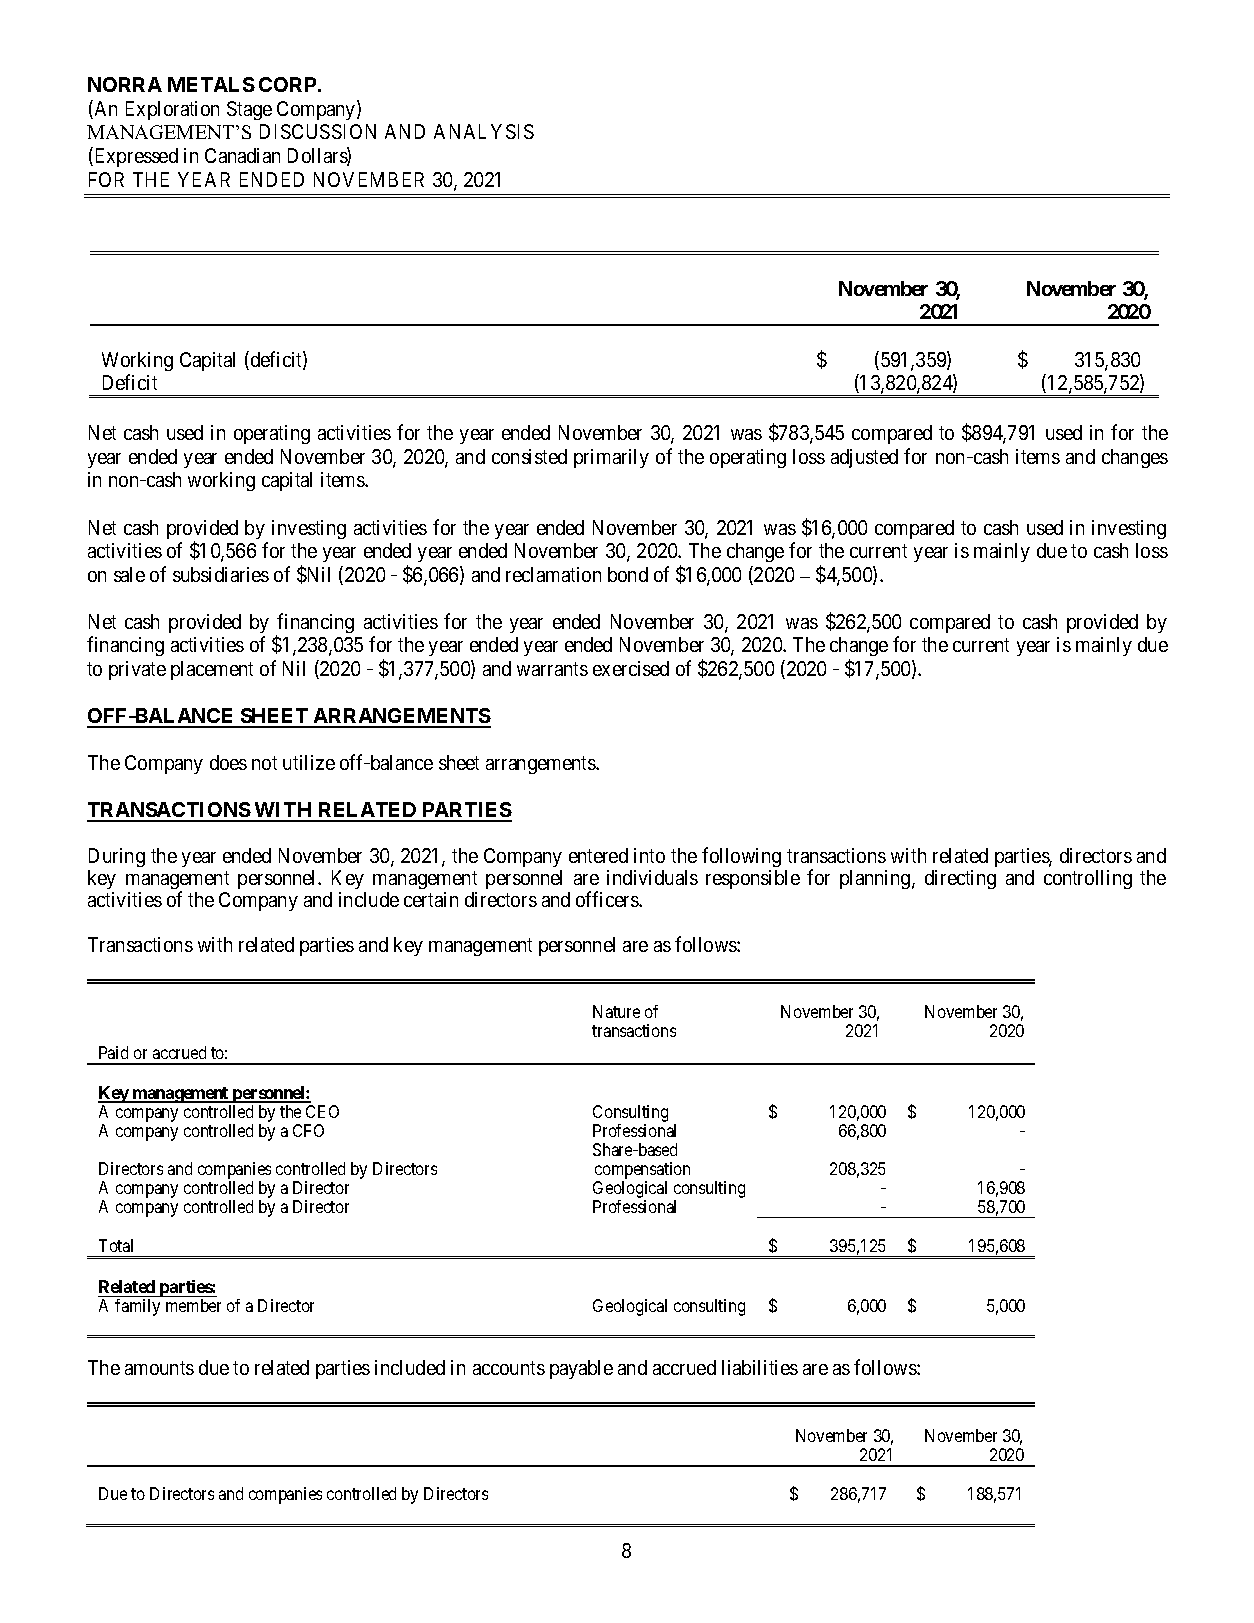 The height and width of the document is (1623, 1254). I want to click on payable, so click(581, 1369).
